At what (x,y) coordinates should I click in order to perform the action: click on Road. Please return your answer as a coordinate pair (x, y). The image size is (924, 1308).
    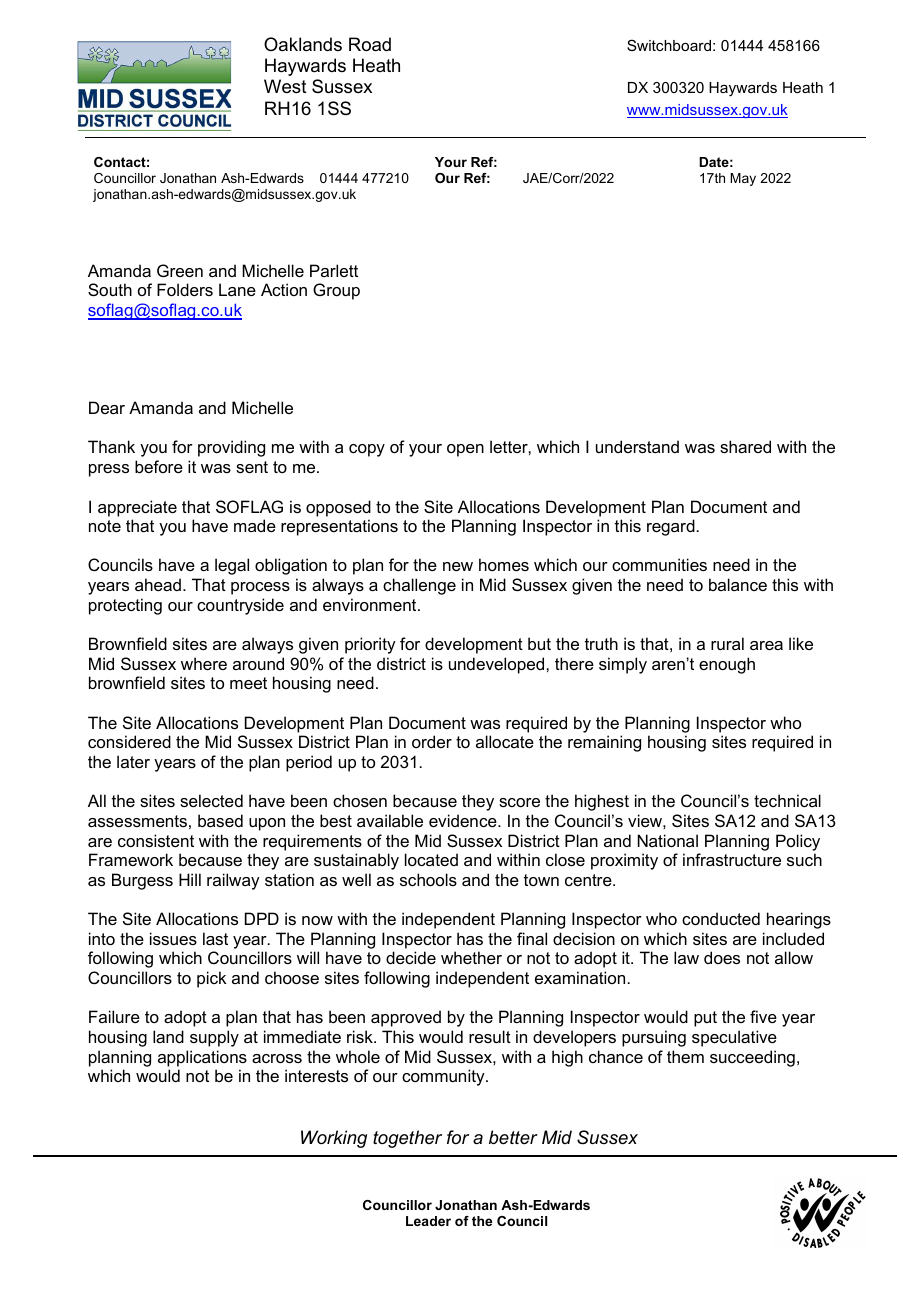
    Looking at the image, I should click on (370, 44).
